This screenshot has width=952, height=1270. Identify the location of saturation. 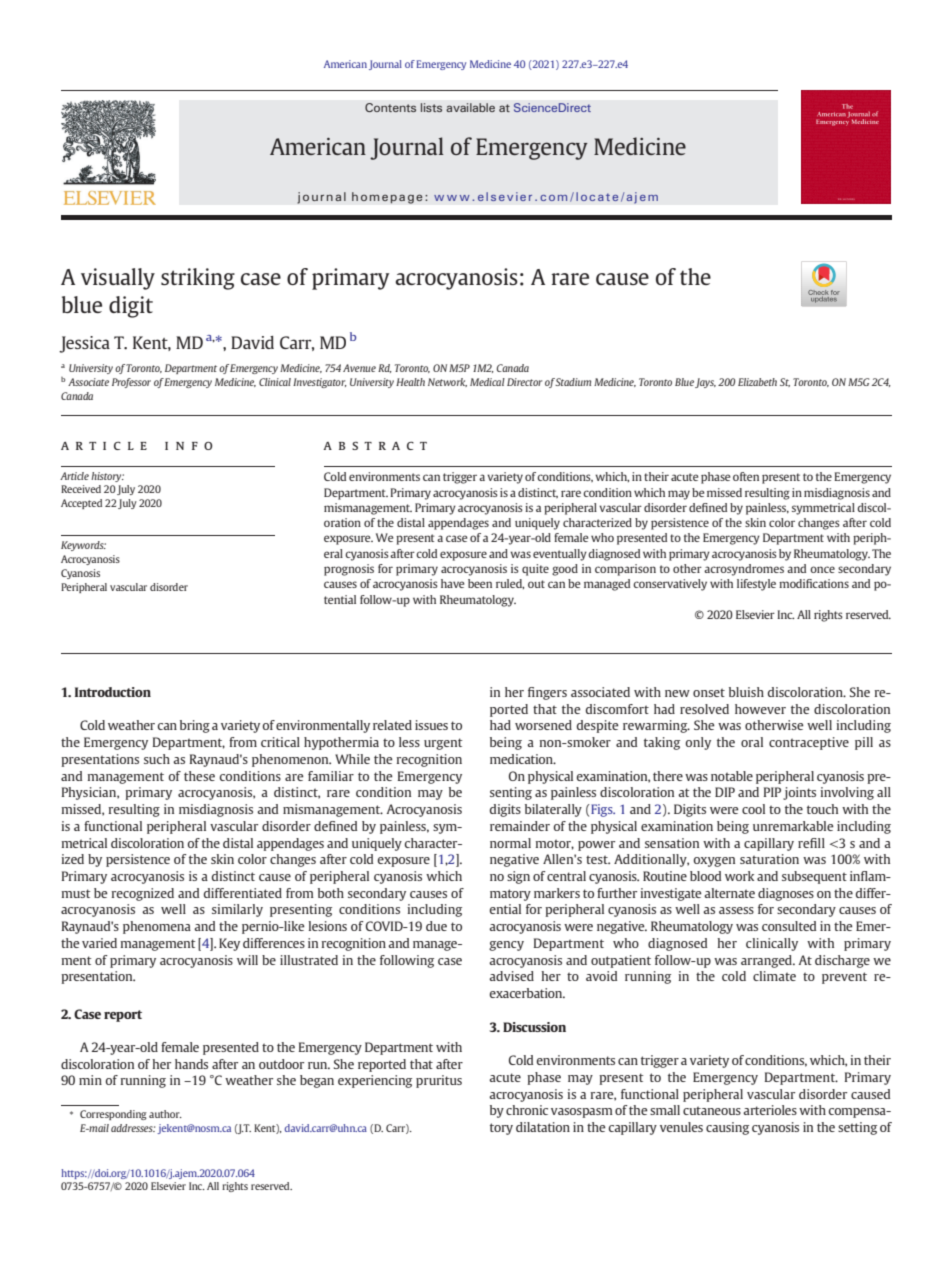
(769, 859).
